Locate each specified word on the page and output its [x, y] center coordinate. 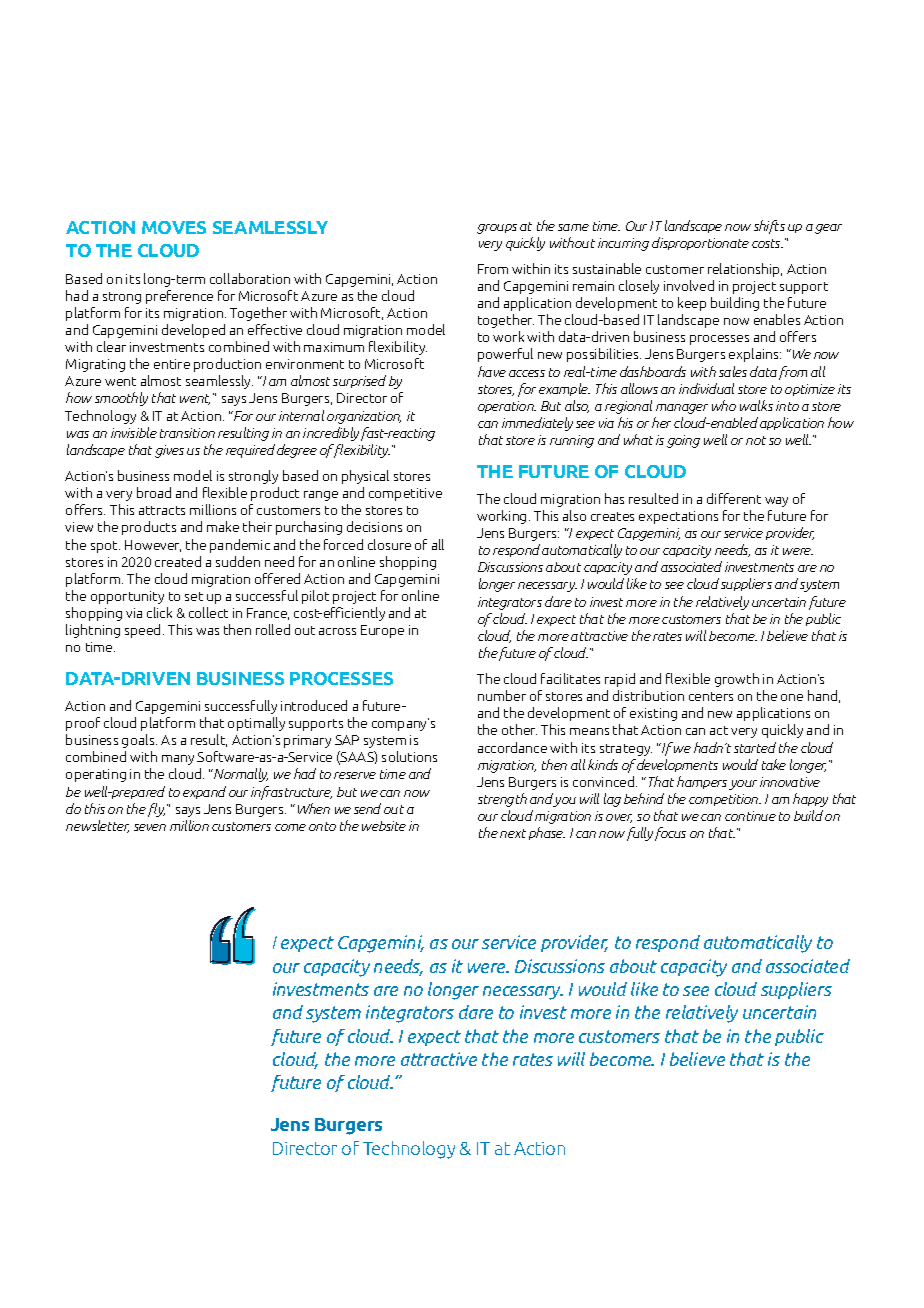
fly [156, 810]
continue [750, 816]
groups [497, 229]
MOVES [174, 227]
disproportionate [700, 243]
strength [502, 800]
